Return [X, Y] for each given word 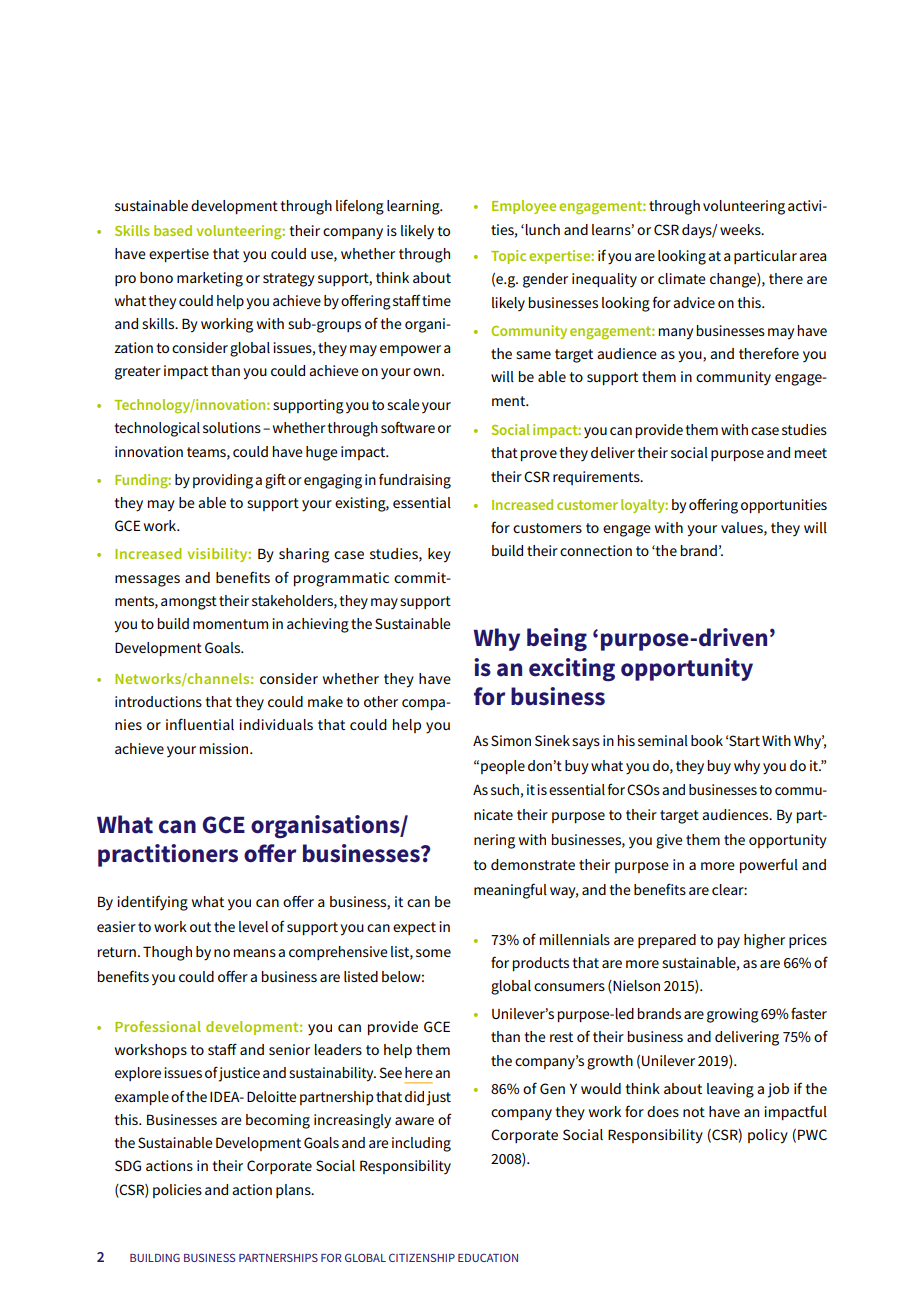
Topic [508, 257]
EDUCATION [488, 1258]
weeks [741, 229]
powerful [769, 865]
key [439, 555]
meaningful [510, 891]
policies [177, 1191]
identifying [152, 903]
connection [596, 550]
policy [768, 1136]
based [173, 230]
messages [147, 581]
